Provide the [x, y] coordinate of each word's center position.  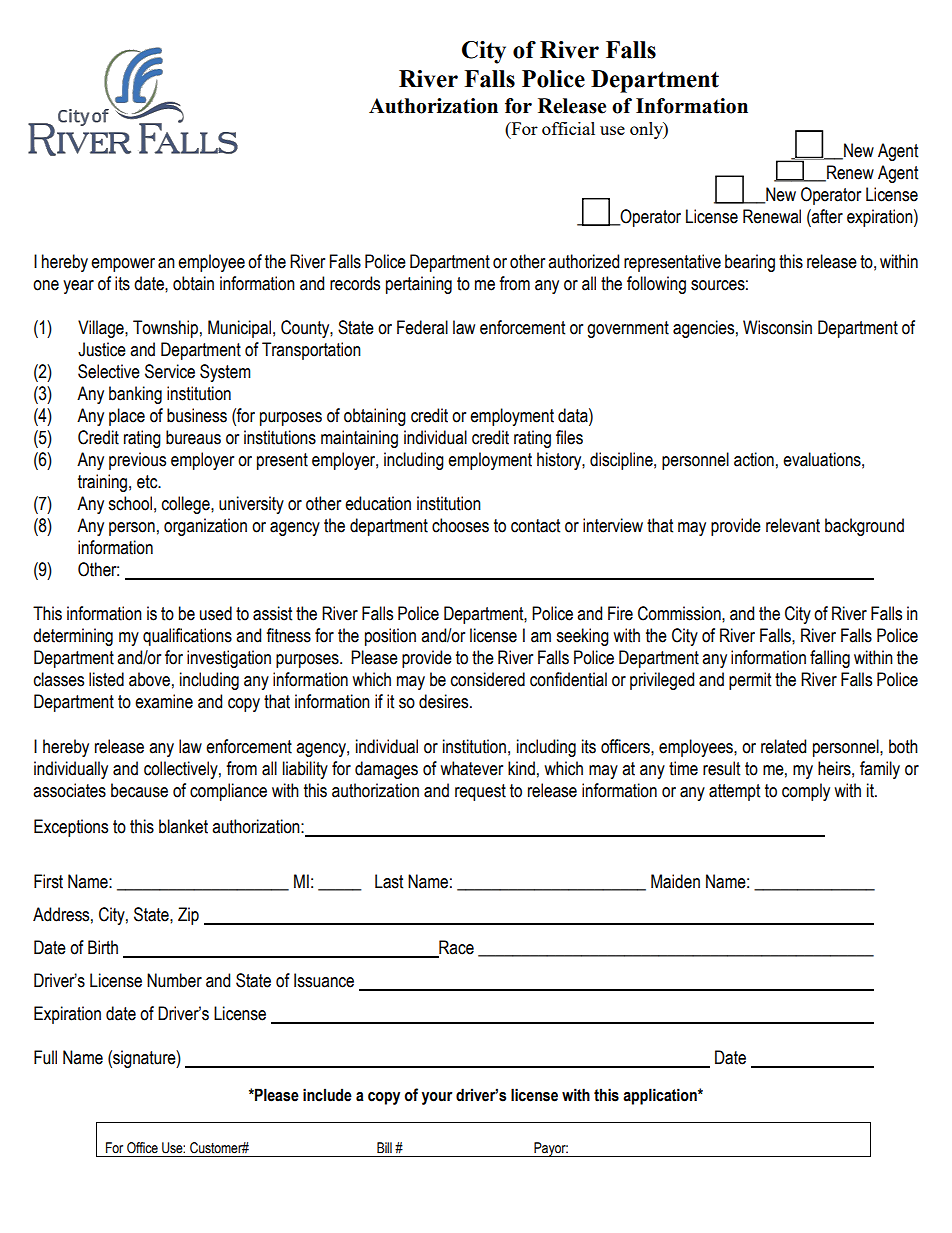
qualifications [187, 637]
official [568, 128]
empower [123, 265]
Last [389, 881]
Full [45, 1057]
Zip [188, 916]
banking [135, 395]
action [754, 459]
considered [488, 679]
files [569, 437]
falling [830, 659]
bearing [750, 263]
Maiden [675, 881]
